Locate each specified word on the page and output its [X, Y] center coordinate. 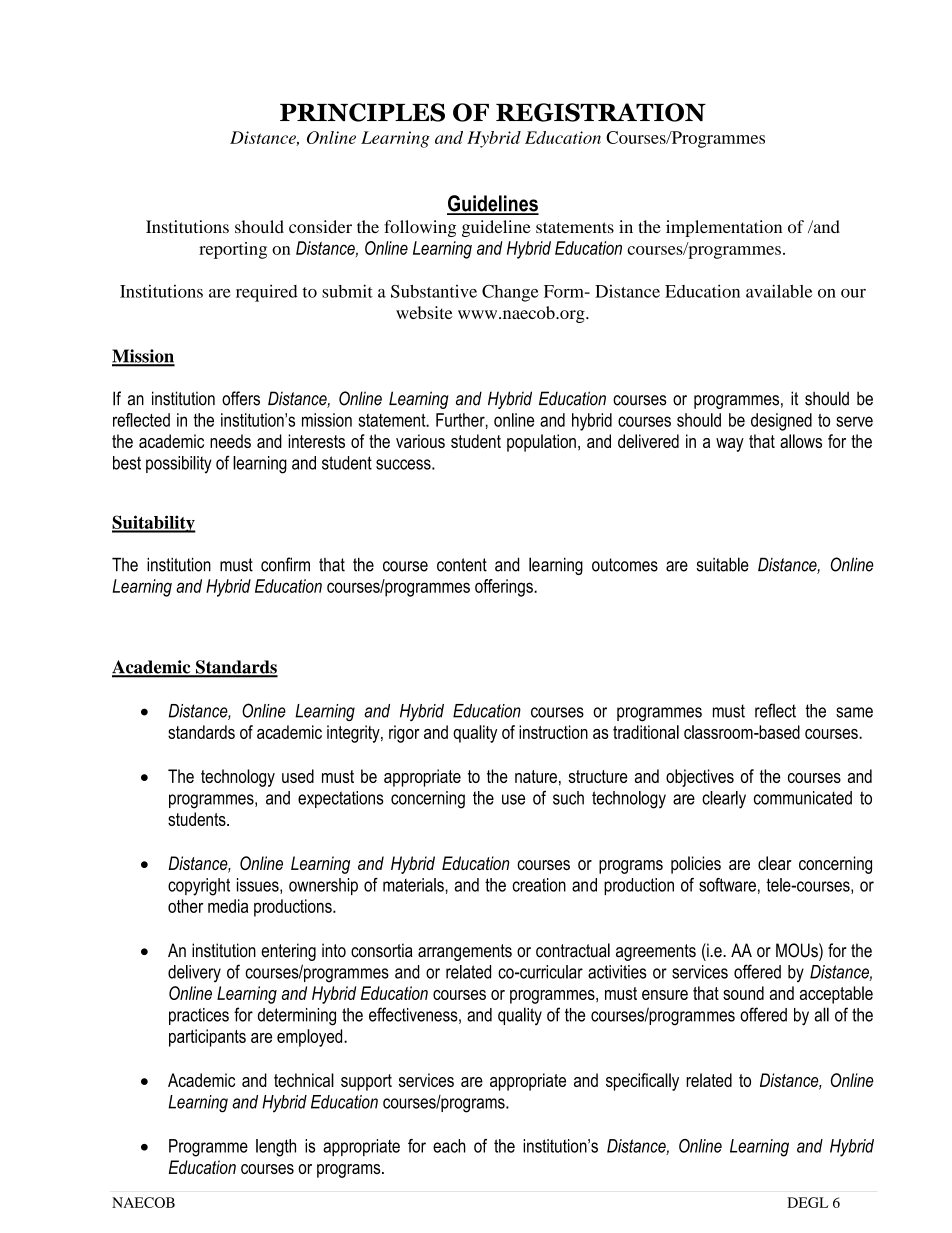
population [541, 443]
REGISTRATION [601, 112]
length [276, 1148]
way [730, 445]
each [449, 1146]
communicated [803, 798]
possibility [179, 465]
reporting [233, 250]
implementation [724, 228]
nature [536, 776]
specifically [642, 1082]
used [298, 776]
